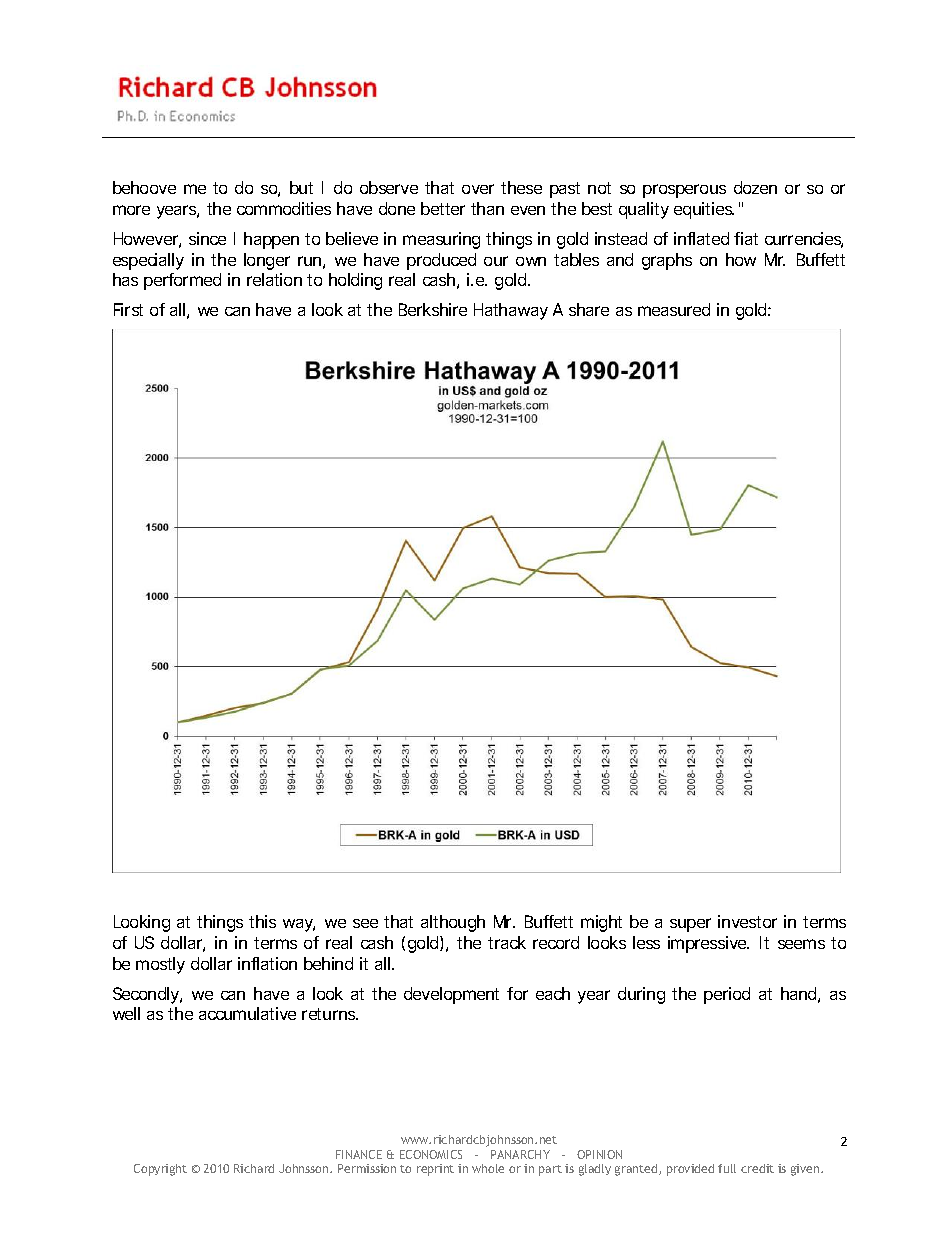 The height and width of the image is (1233, 952). Describe the element at coordinates (207, 238) in the image. I see `since` at that location.
